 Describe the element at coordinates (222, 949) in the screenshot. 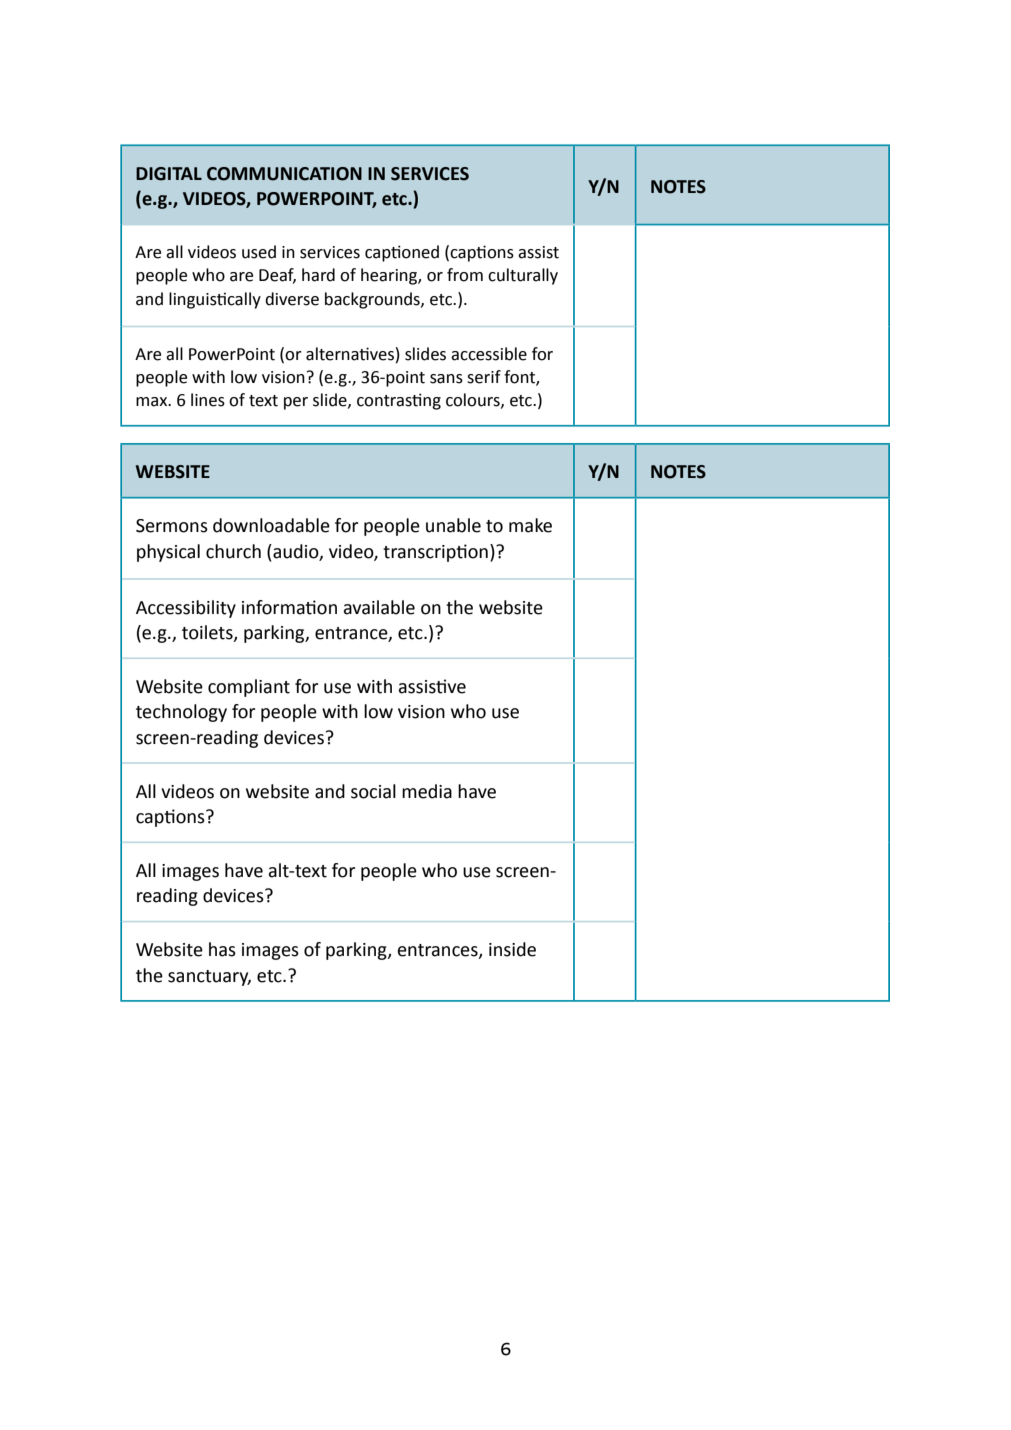

I see `has` at that location.
